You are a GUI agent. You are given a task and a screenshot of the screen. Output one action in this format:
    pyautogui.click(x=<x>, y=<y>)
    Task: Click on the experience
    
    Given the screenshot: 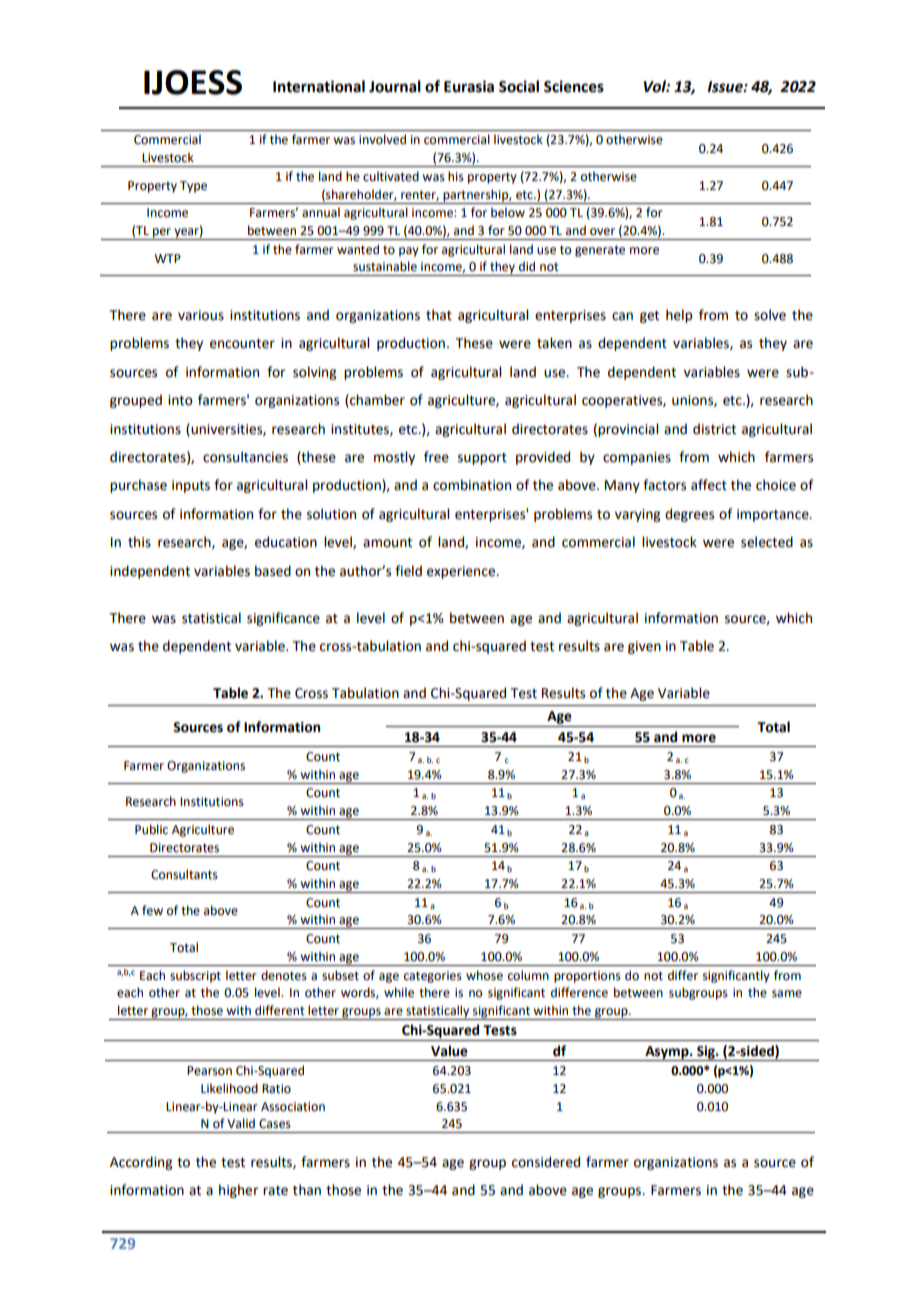 What is the action you would take?
    pyautogui.click(x=462, y=572)
